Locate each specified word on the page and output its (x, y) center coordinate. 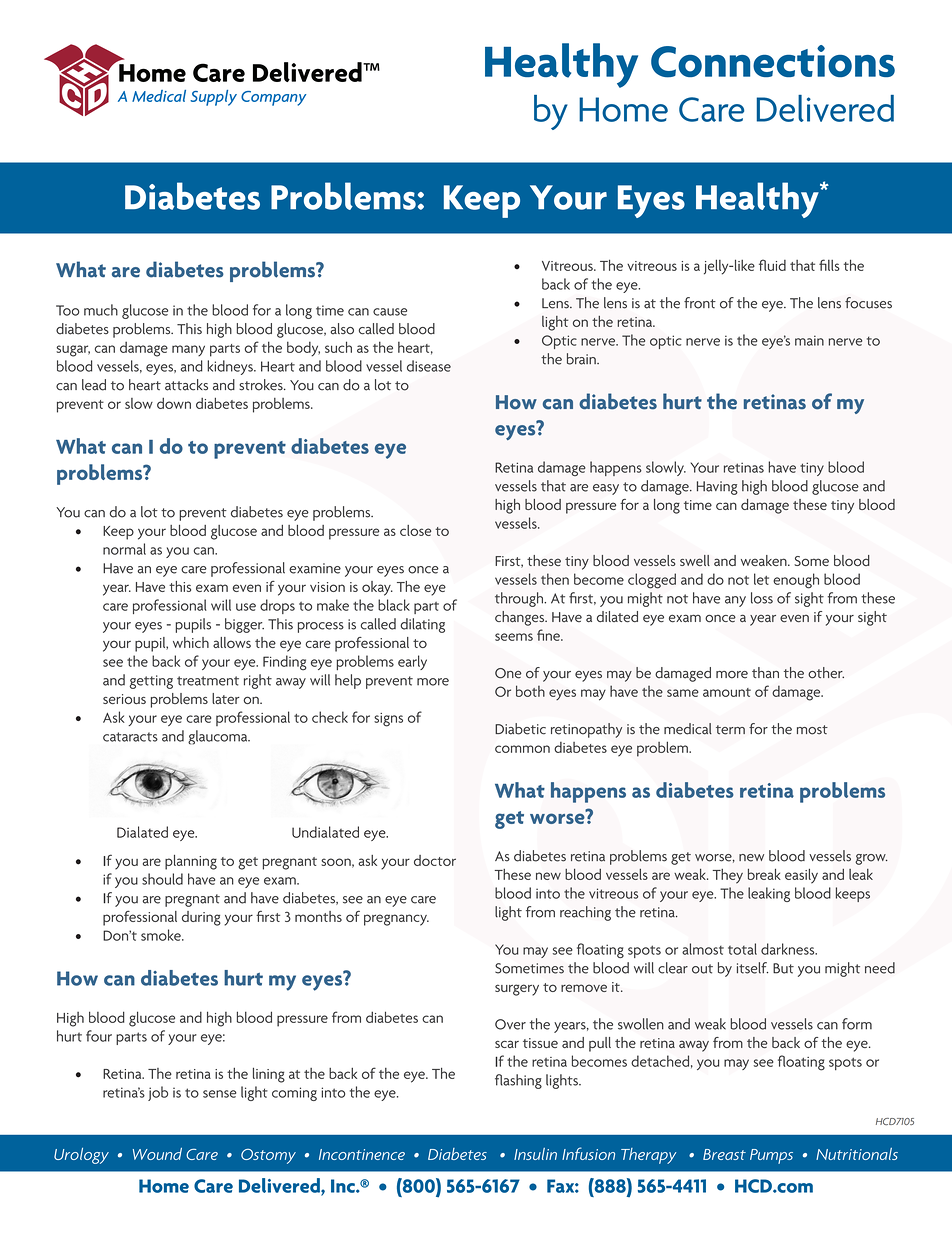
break (764, 874)
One (508, 673)
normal (124, 549)
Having (717, 488)
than (765, 673)
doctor (435, 860)
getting (151, 682)
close (416, 530)
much (101, 310)
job (158, 1093)
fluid (772, 265)
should (162, 879)
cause (390, 312)
